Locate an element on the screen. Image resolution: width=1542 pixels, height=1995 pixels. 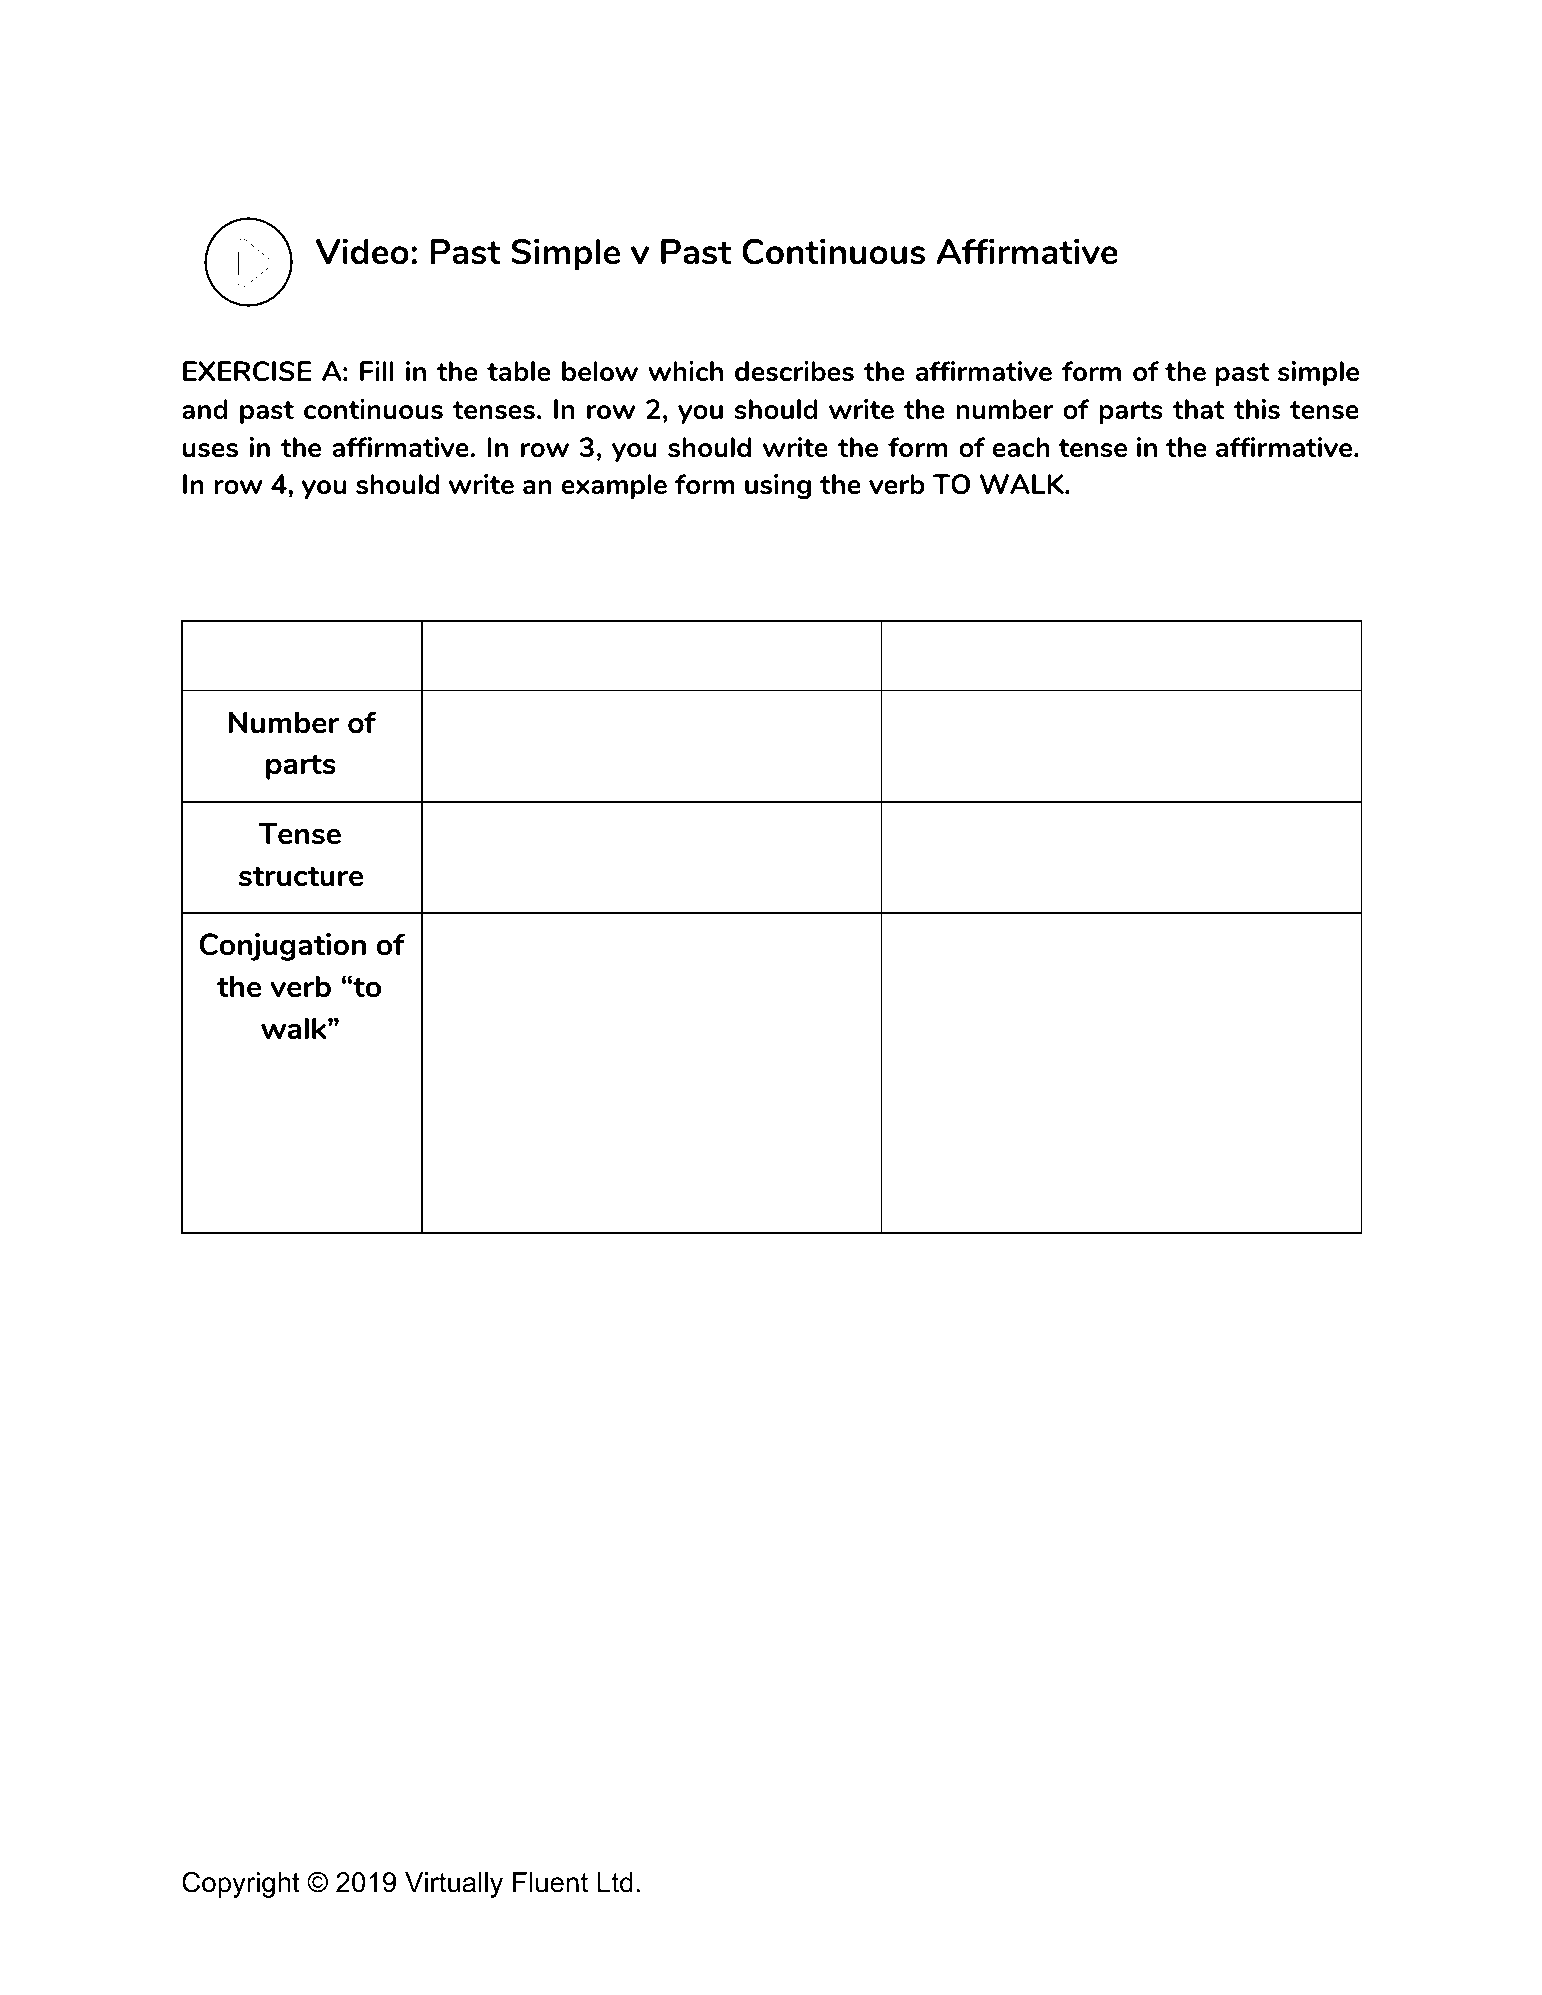
structure is located at coordinates (301, 876).
